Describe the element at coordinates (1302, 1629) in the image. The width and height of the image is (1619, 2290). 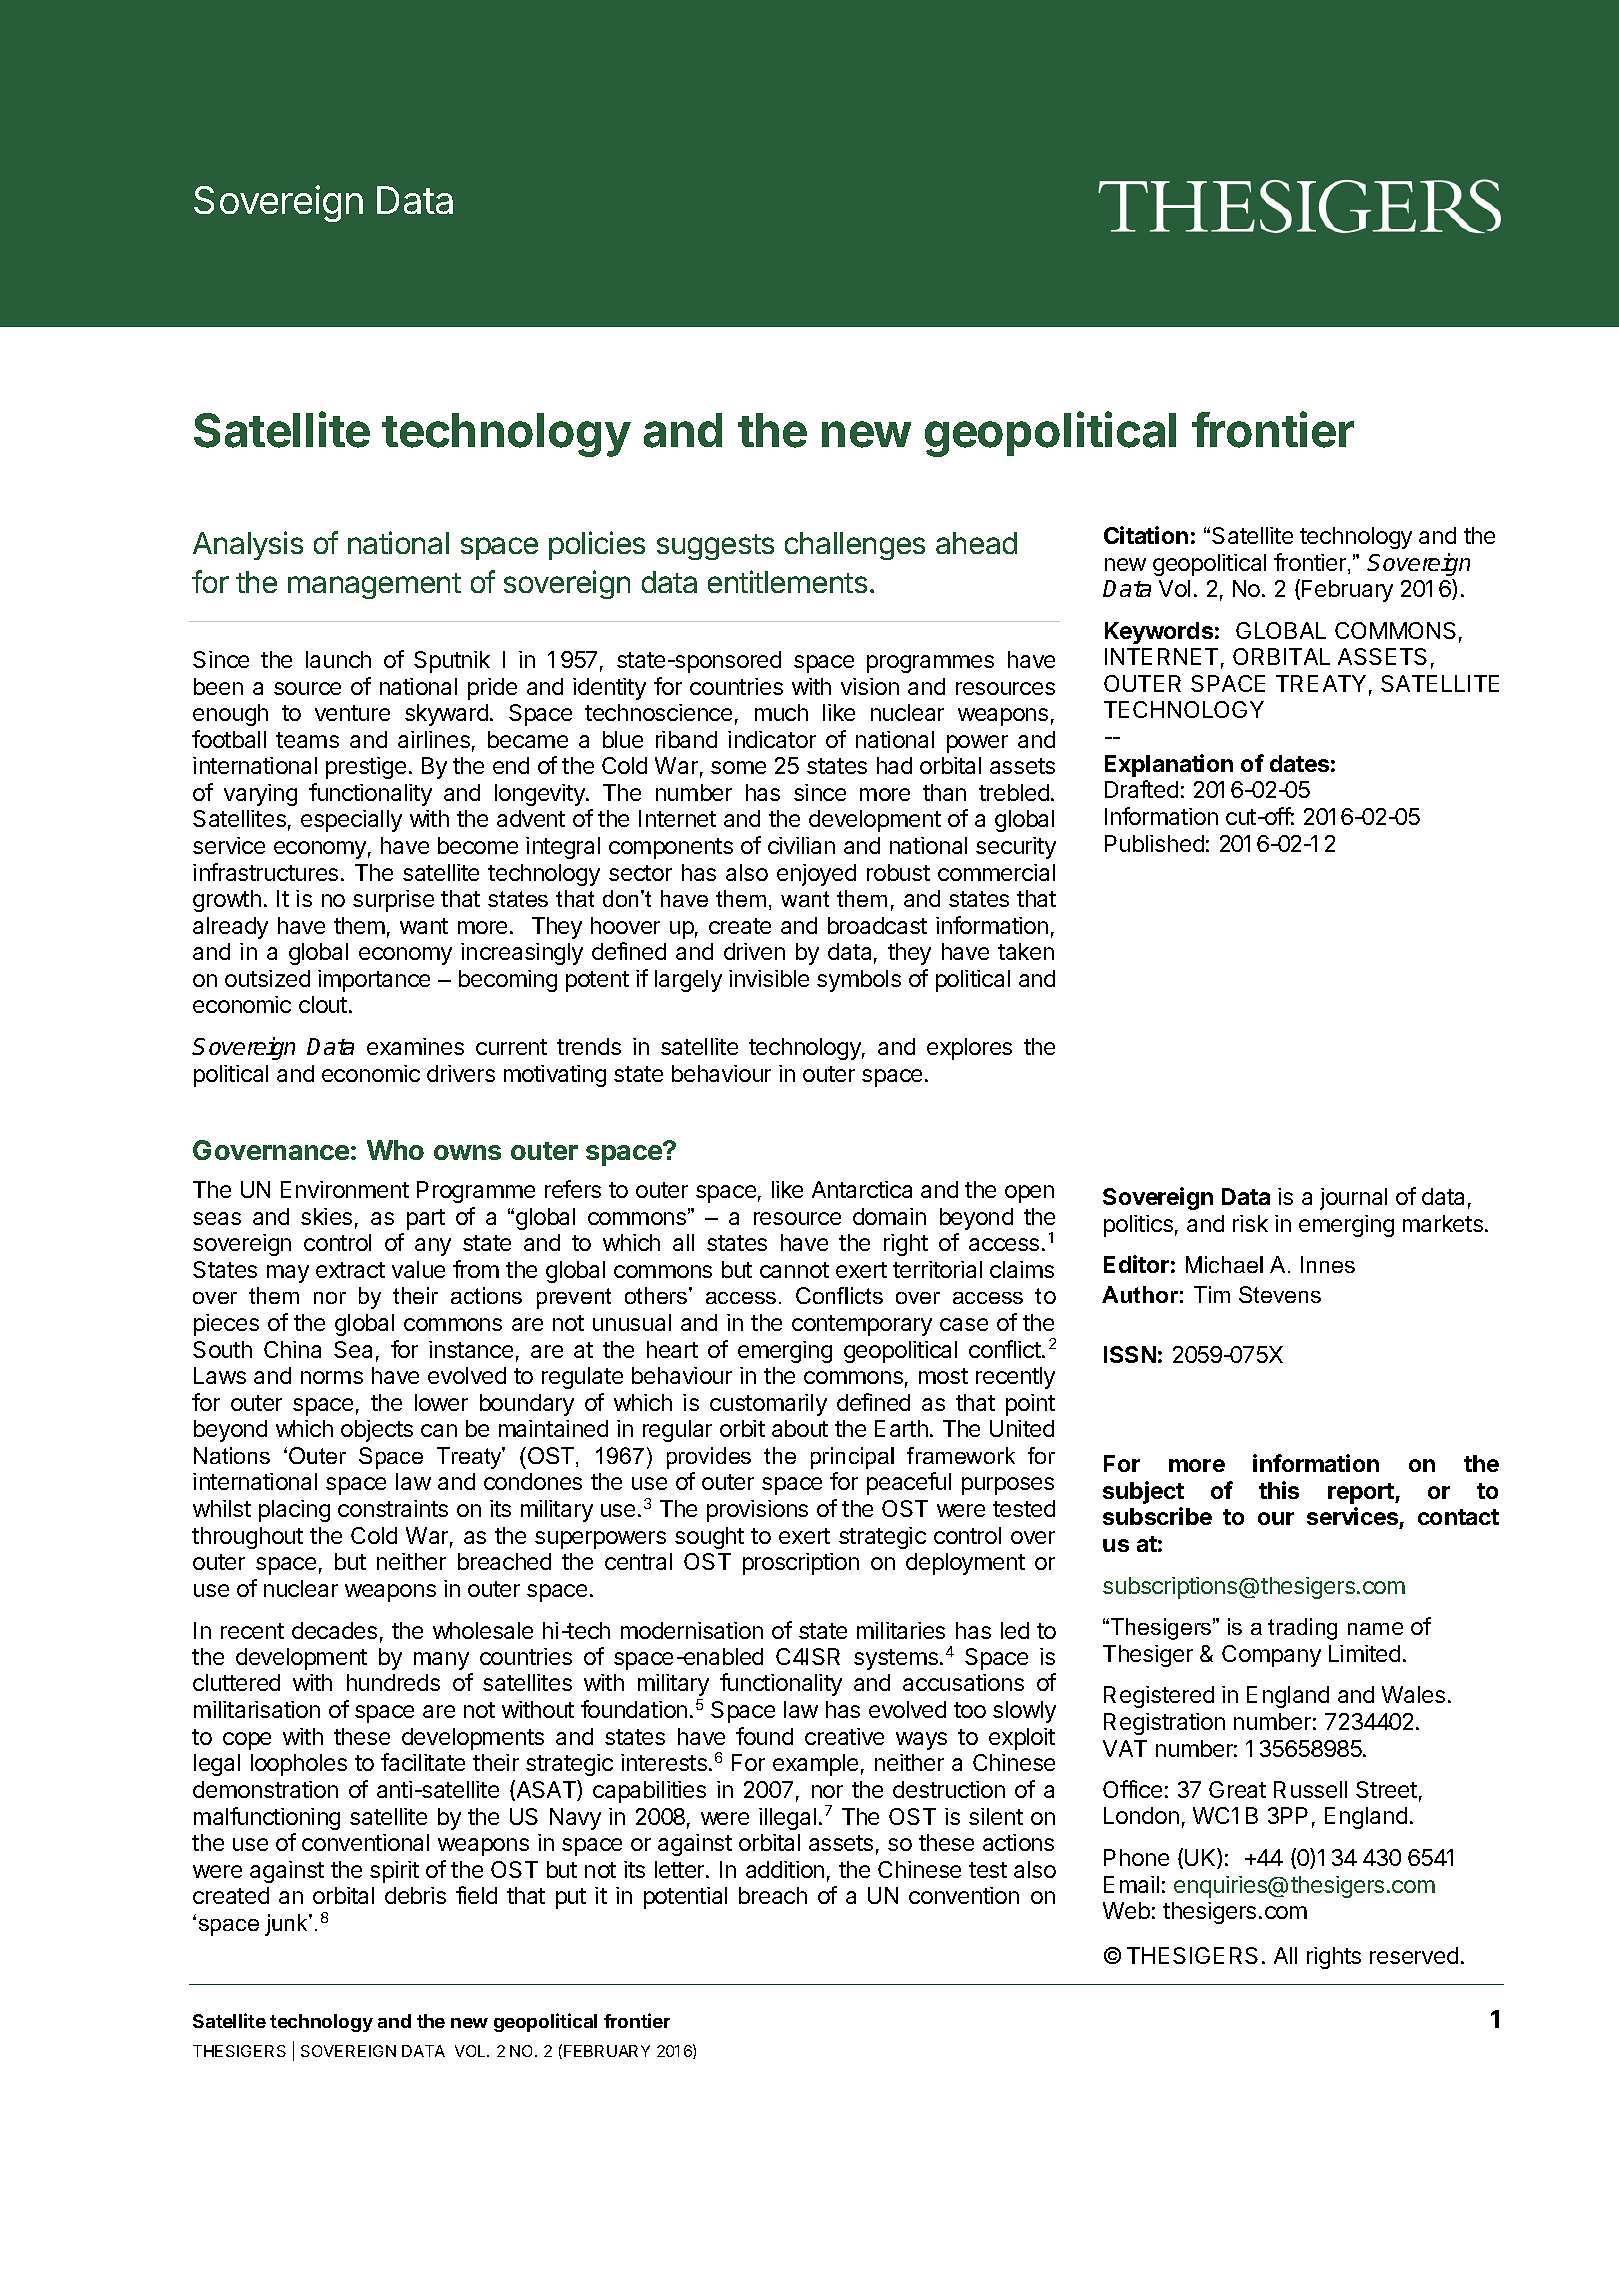
I see `trading` at that location.
